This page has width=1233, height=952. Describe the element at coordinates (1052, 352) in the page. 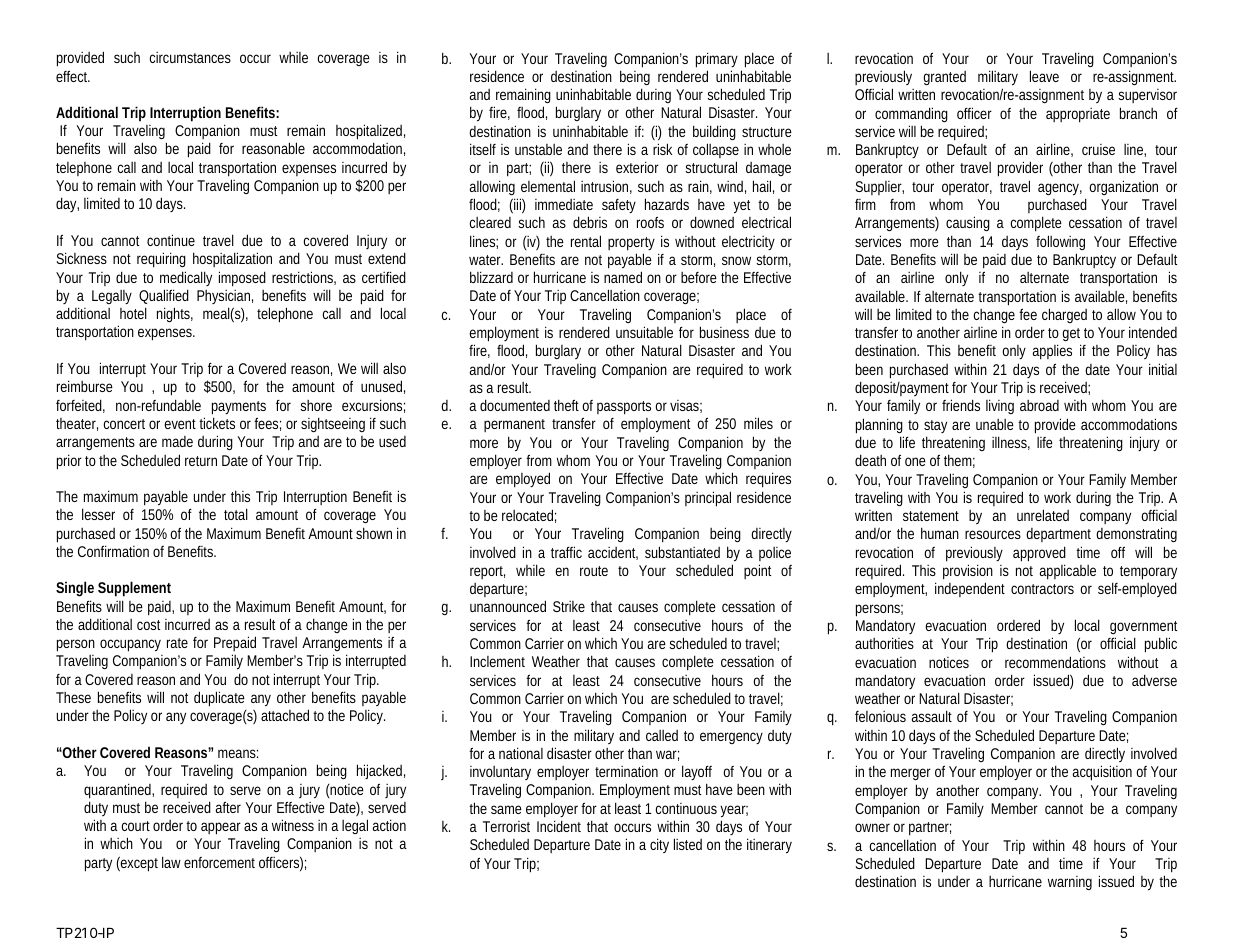

I see `applies` at that location.
